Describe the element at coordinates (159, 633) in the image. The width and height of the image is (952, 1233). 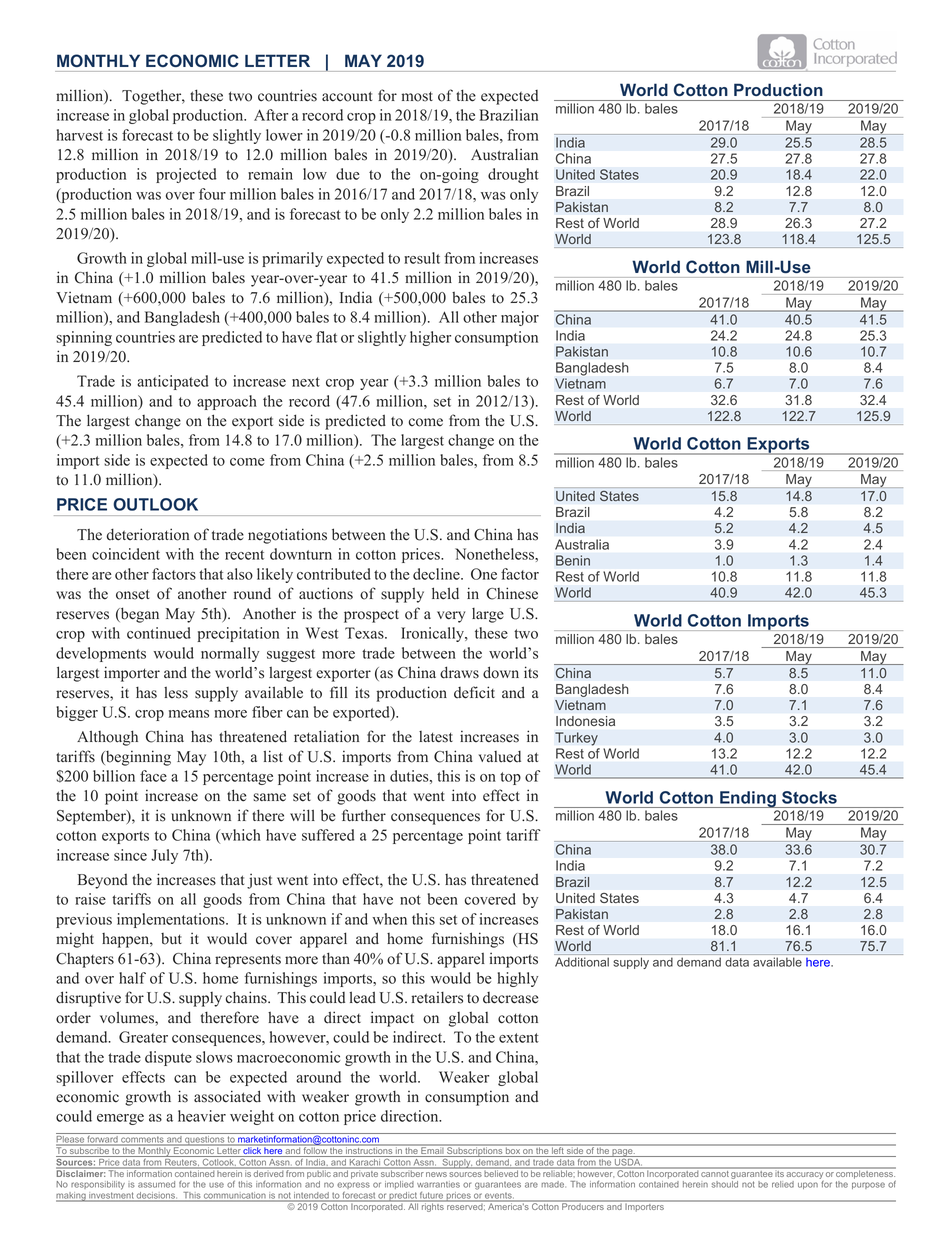
I see `continued` at that location.
